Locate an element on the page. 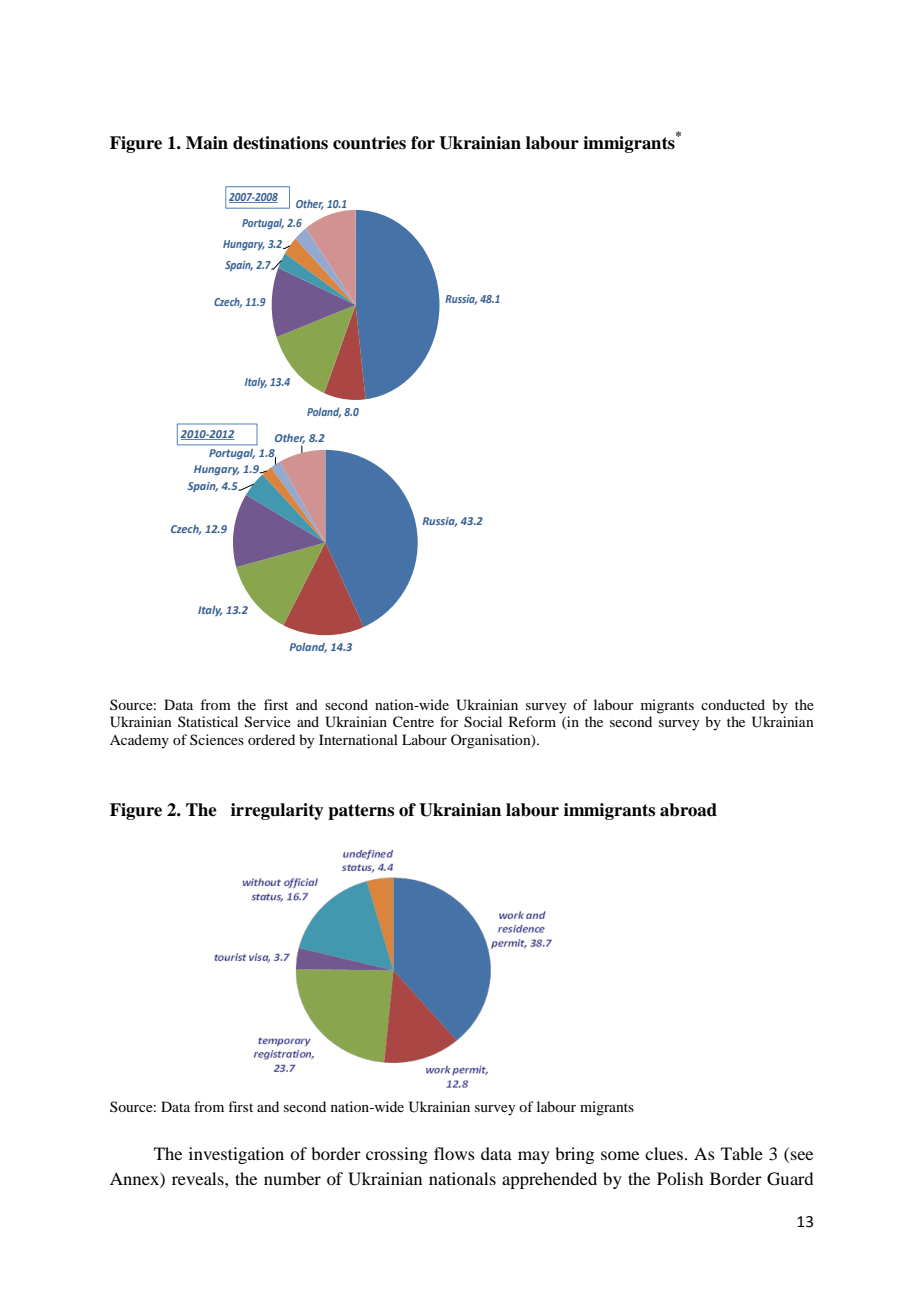 Image resolution: width=924 pixels, height=1308 pixels. Main is located at coordinates (207, 143).
